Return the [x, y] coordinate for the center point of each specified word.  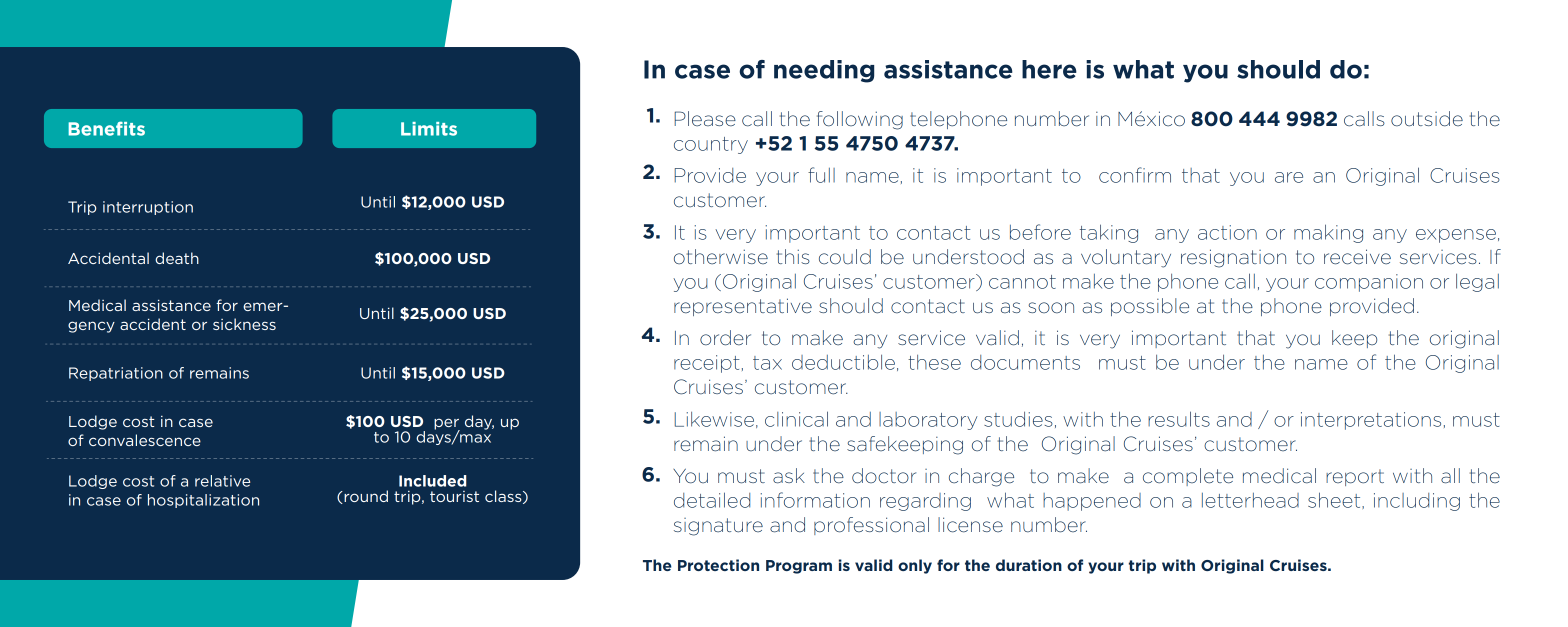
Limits [429, 129]
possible [1150, 307]
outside [1427, 119]
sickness [244, 324]
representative [743, 307]
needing [824, 71]
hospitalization [203, 501]
